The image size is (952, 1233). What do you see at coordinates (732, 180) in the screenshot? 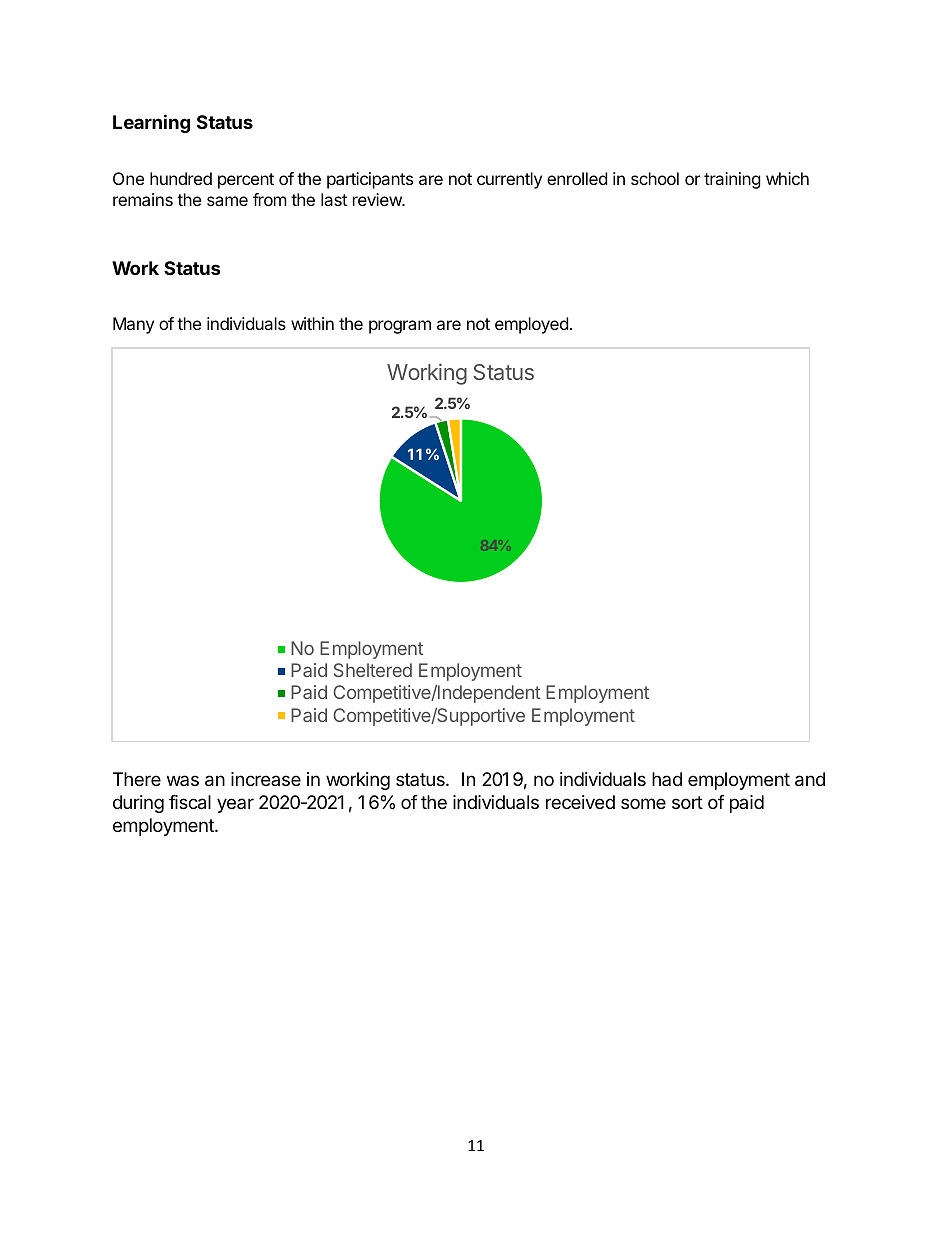
I see `training` at bounding box center [732, 180].
